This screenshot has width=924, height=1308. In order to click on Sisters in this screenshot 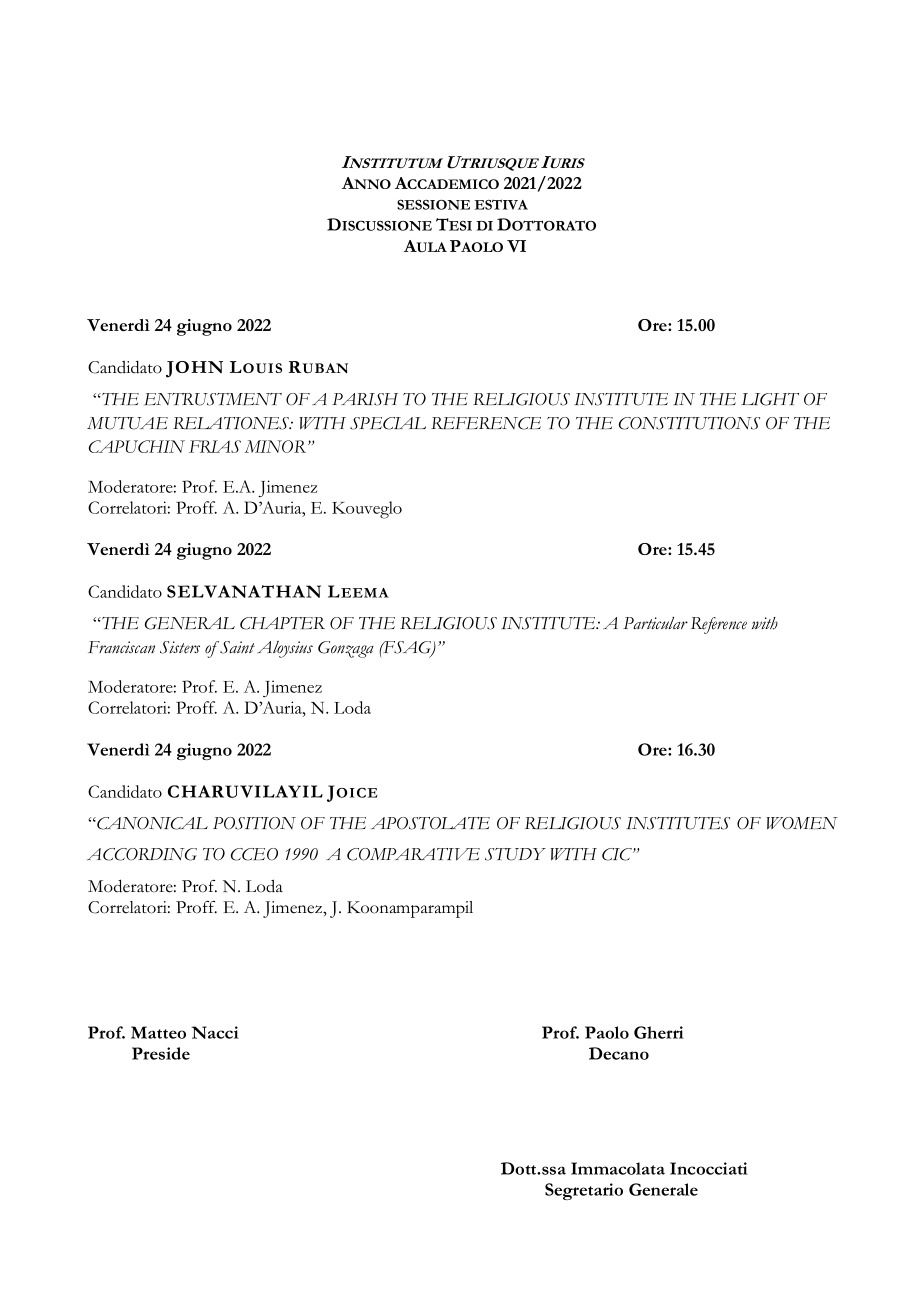, I will do `click(180, 647)`.
